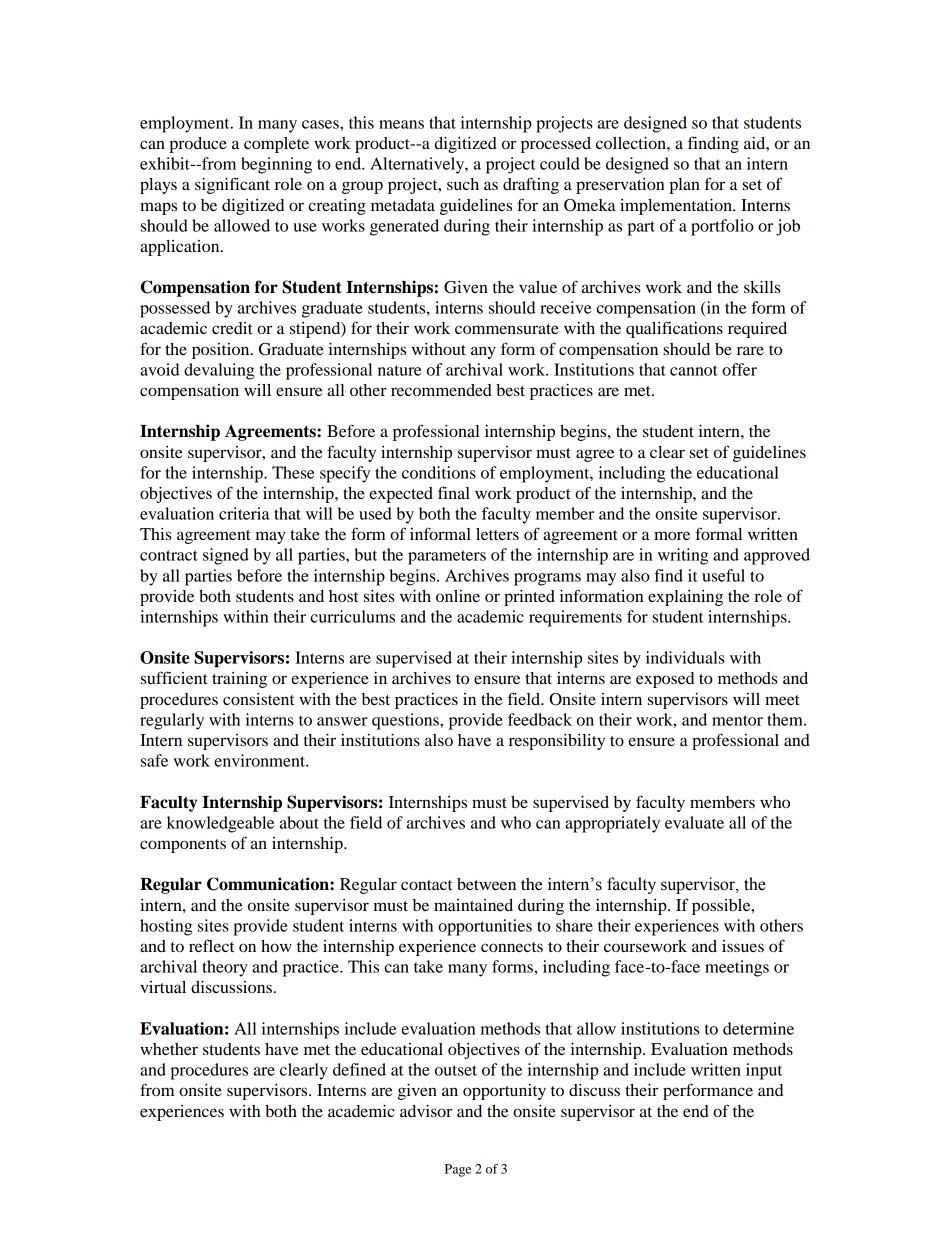 This screenshot has height=1233, width=952. Describe the element at coordinates (684, 186) in the screenshot. I see `plan` at that location.
